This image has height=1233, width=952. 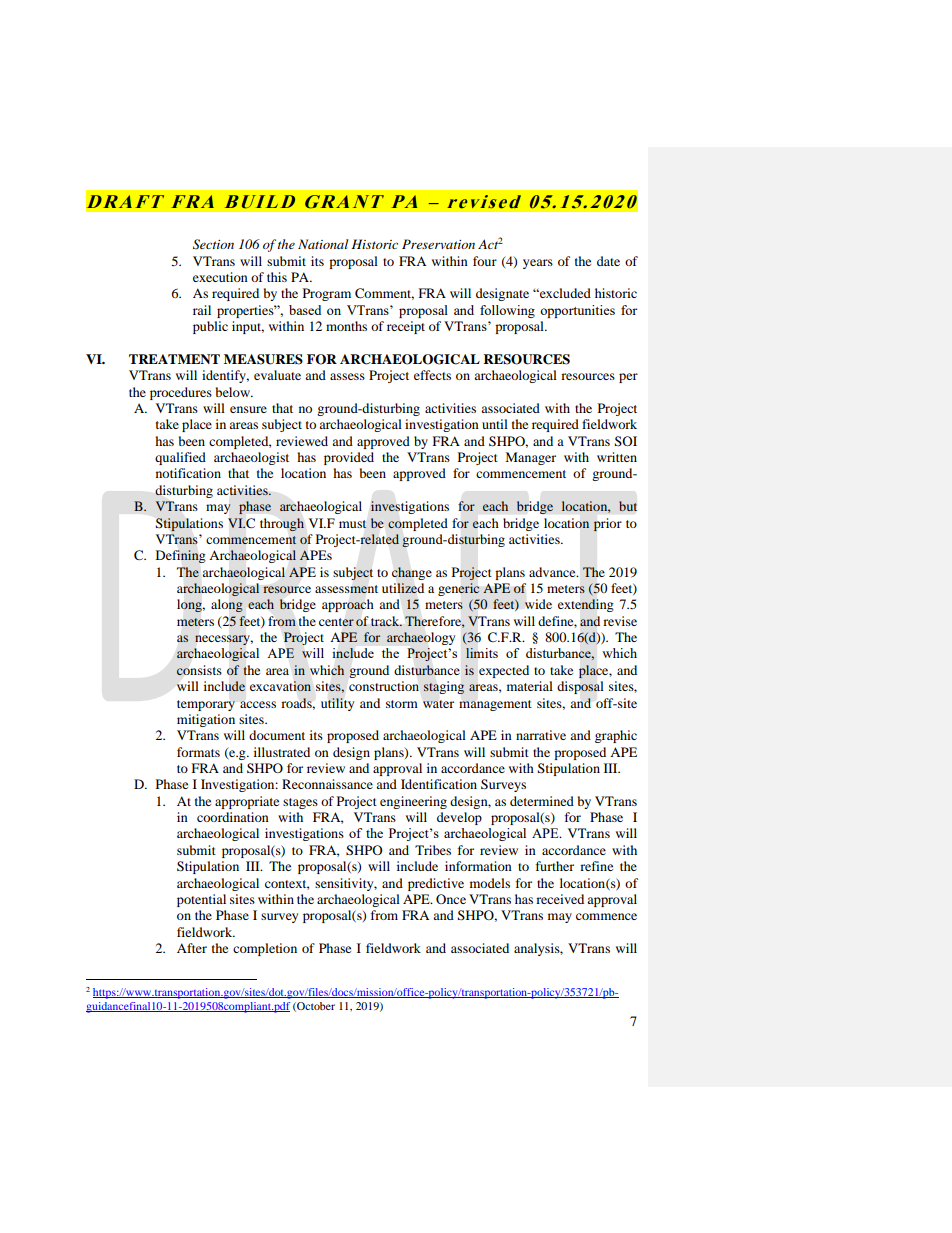 What do you see at coordinates (451, 899) in the image?
I see `Once` at bounding box center [451, 899].
